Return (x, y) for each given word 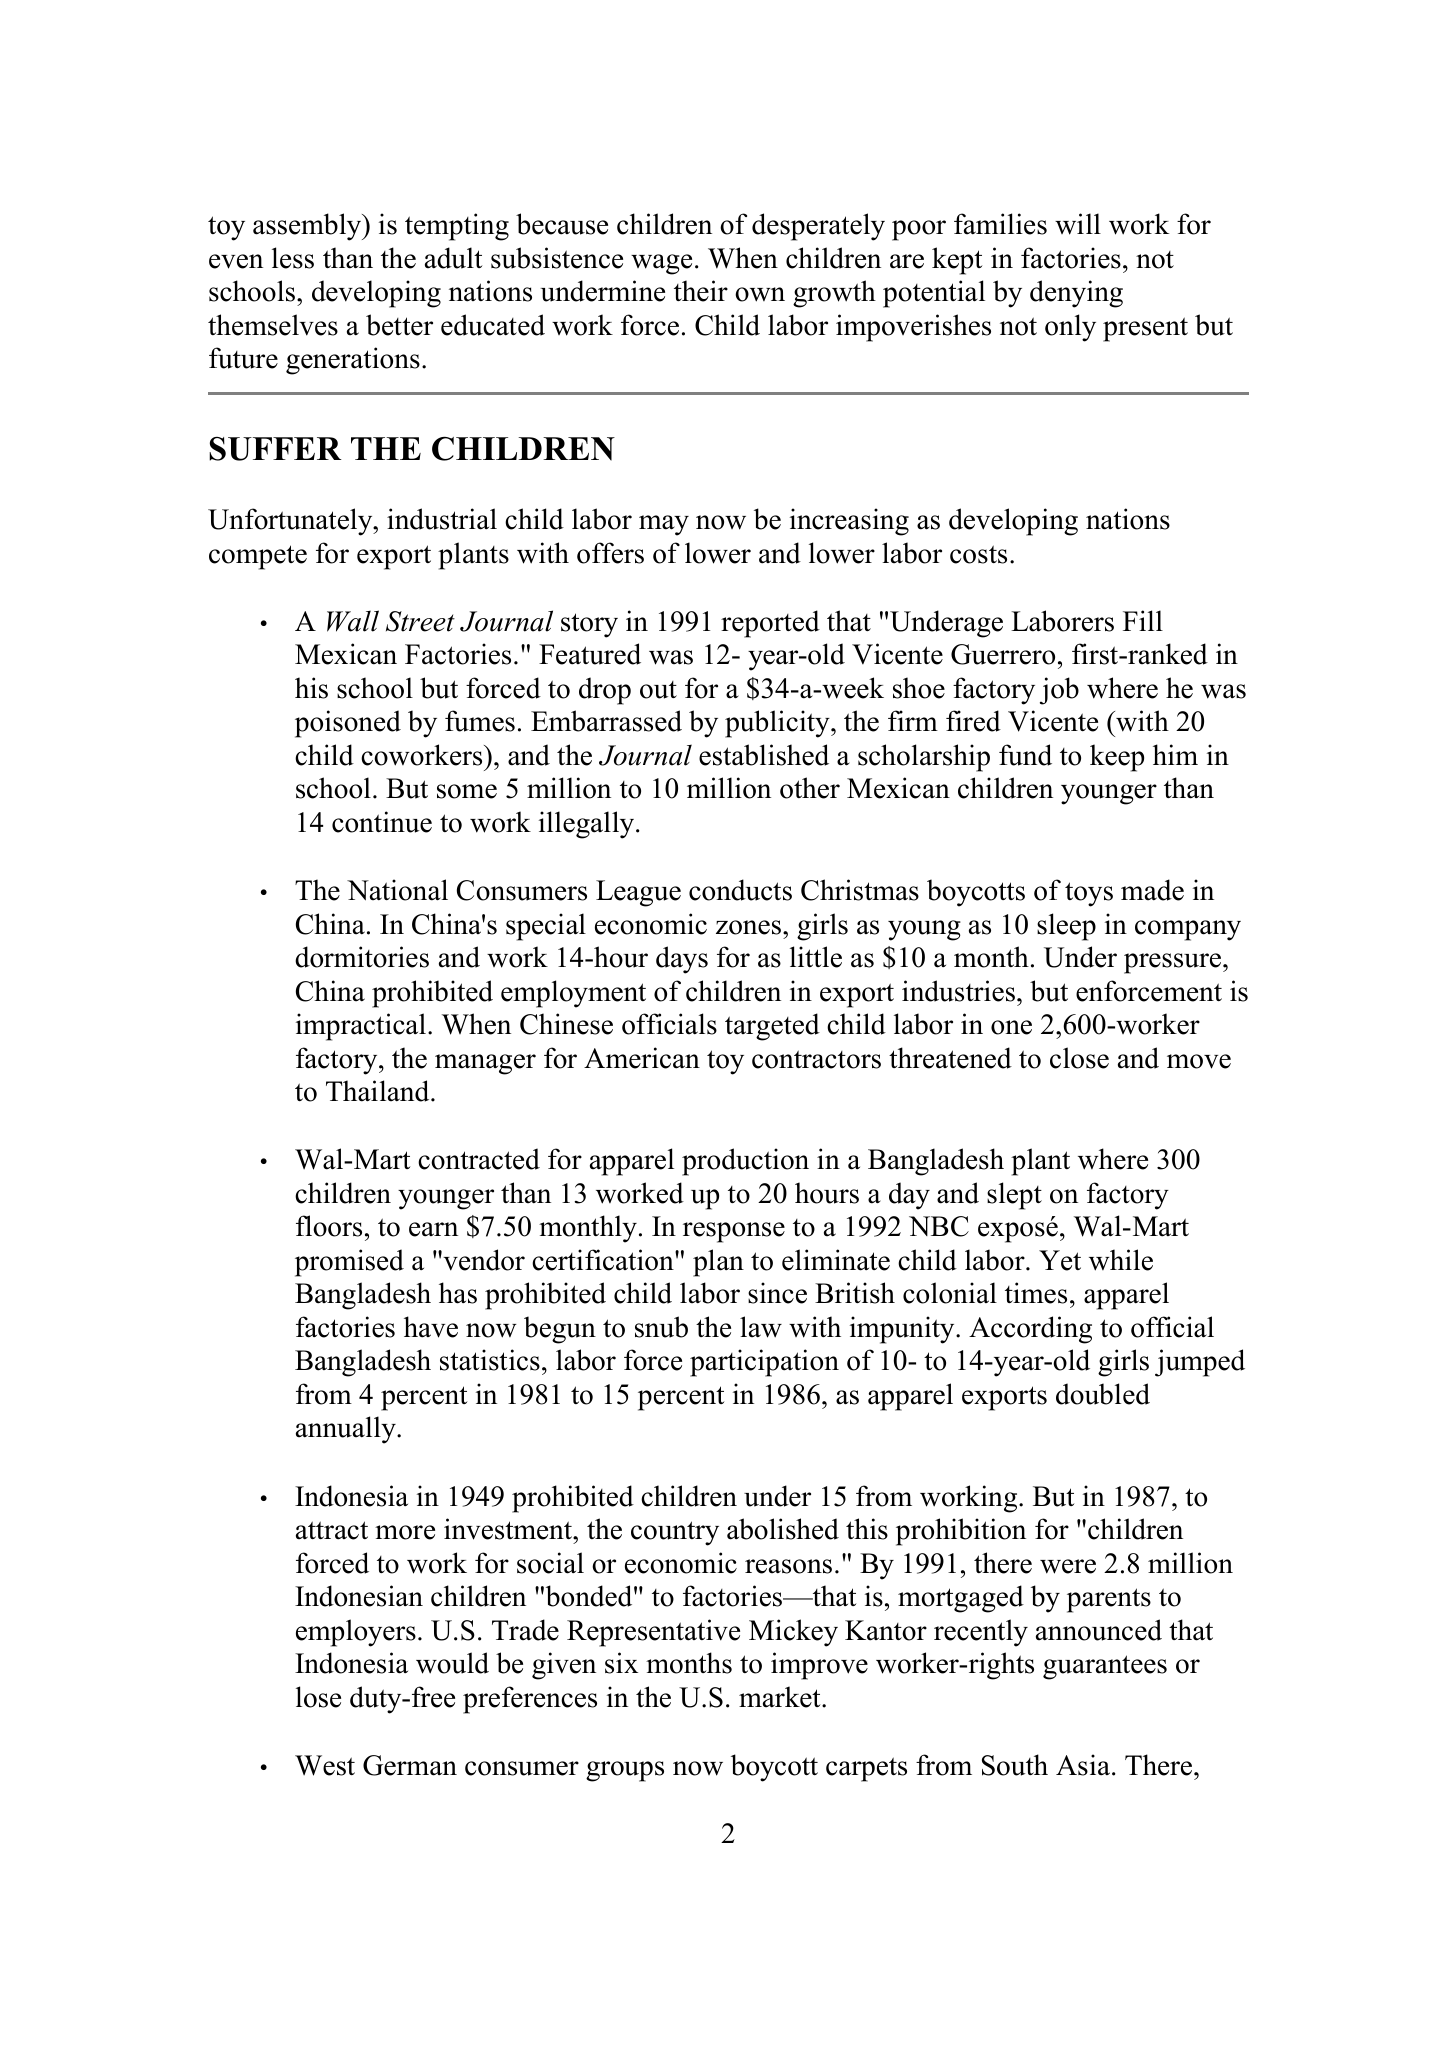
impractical (362, 1027)
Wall (353, 621)
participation (764, 1363)
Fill (1143, 620)
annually (347, 1430)
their (701, 291)
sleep (1066, 927)
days (682, 960)
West (325, 1765)
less (293, 258)
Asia (1083, 1765)
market (781, 1697)
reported (770, 624)
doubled (1103, 1394)
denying (1076, 294)
